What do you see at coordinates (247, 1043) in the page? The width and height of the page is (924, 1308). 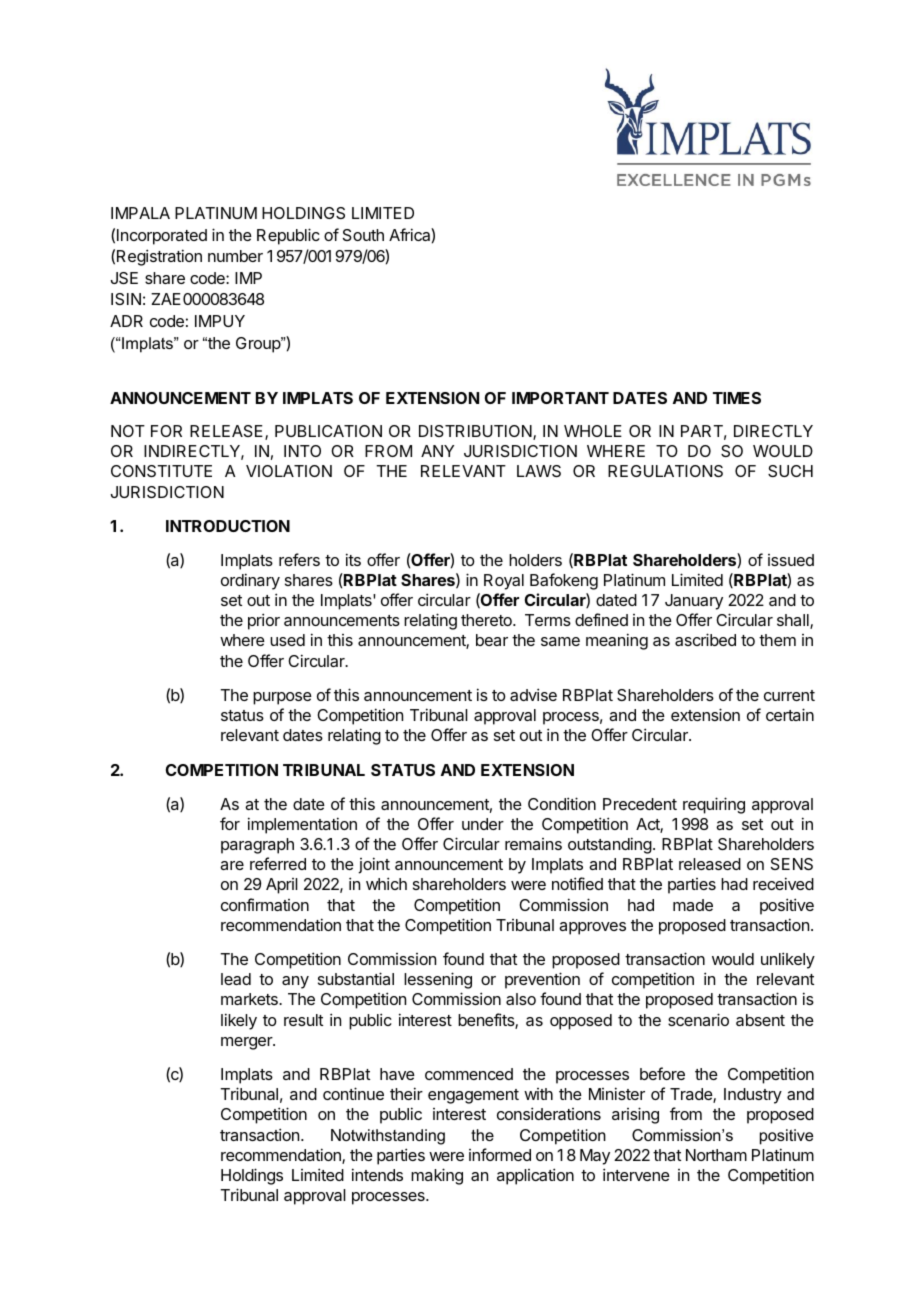 I see `merger` at bounding box center [247, 1043].
